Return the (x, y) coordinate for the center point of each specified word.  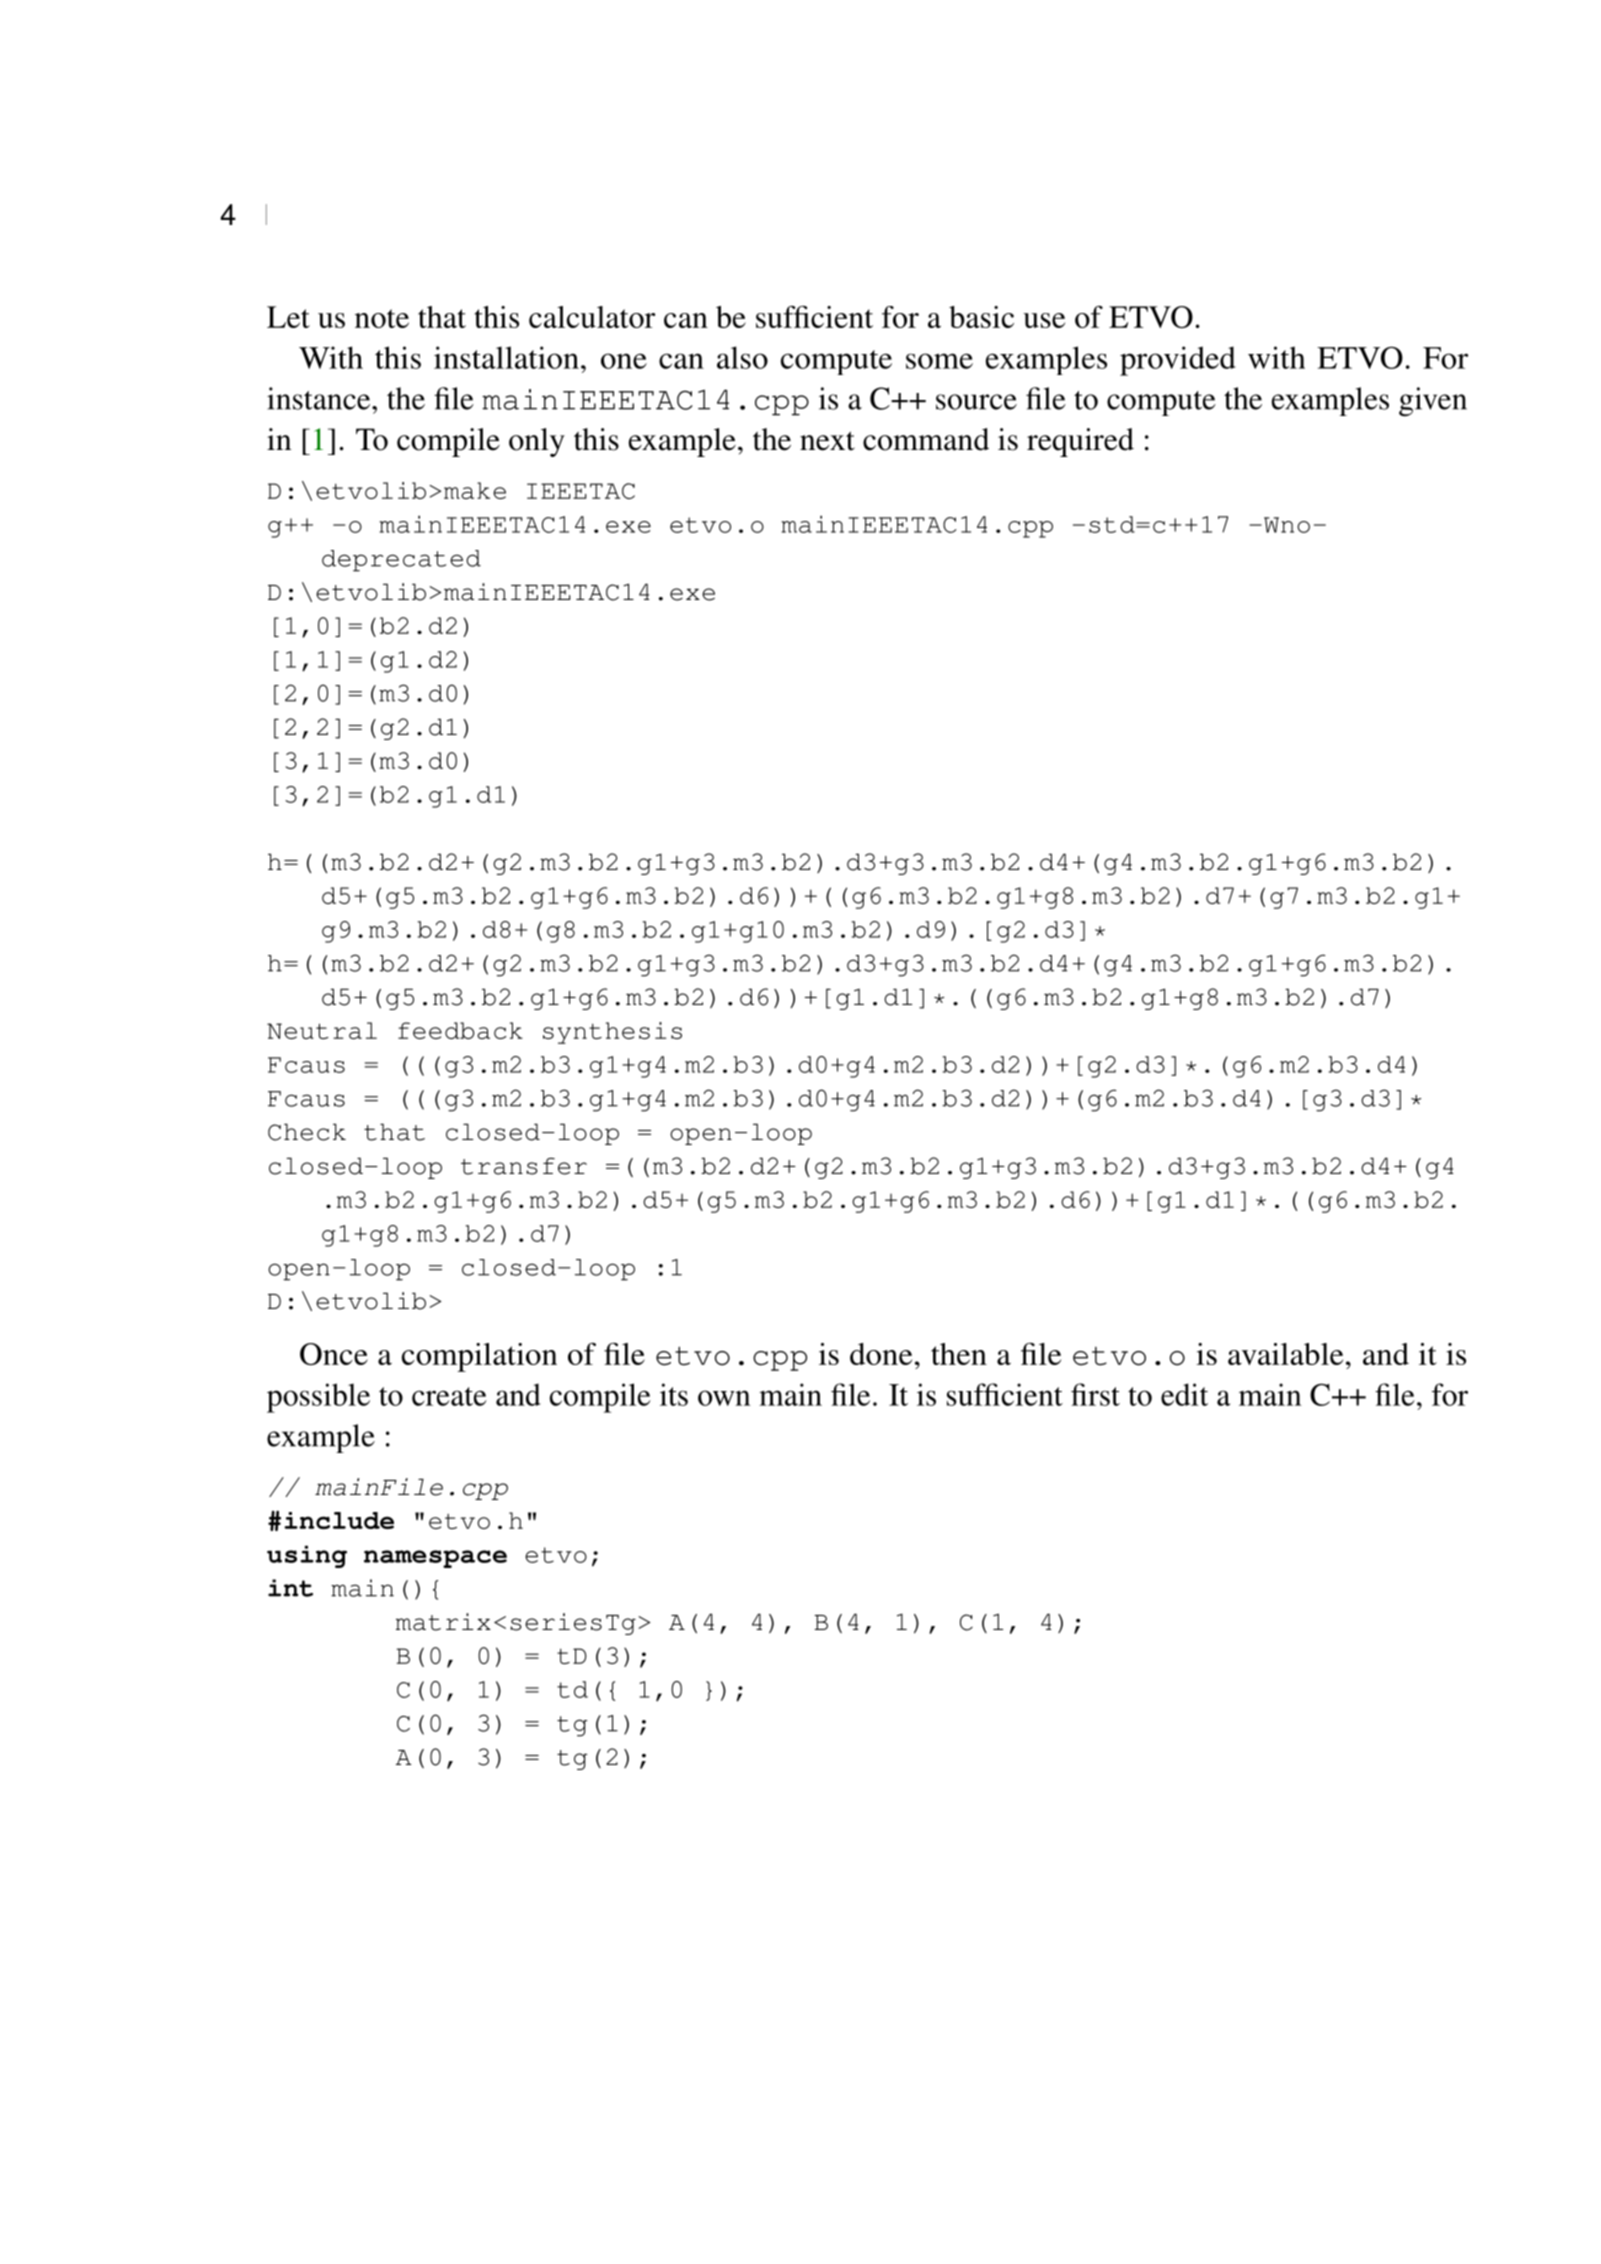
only (537, 442)
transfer (524, 1166)
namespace (435, 1559)
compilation (479, 1357)
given (1433, 402)
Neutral (322, 1030)
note (382, 318)
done (881, 1354)
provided (1178, 361)
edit (1184, 1394)
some (939, 361)
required (1080, 442)
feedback (460, 1030)
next (827, 441)
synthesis (612, 1033)
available (1285, 1354)
